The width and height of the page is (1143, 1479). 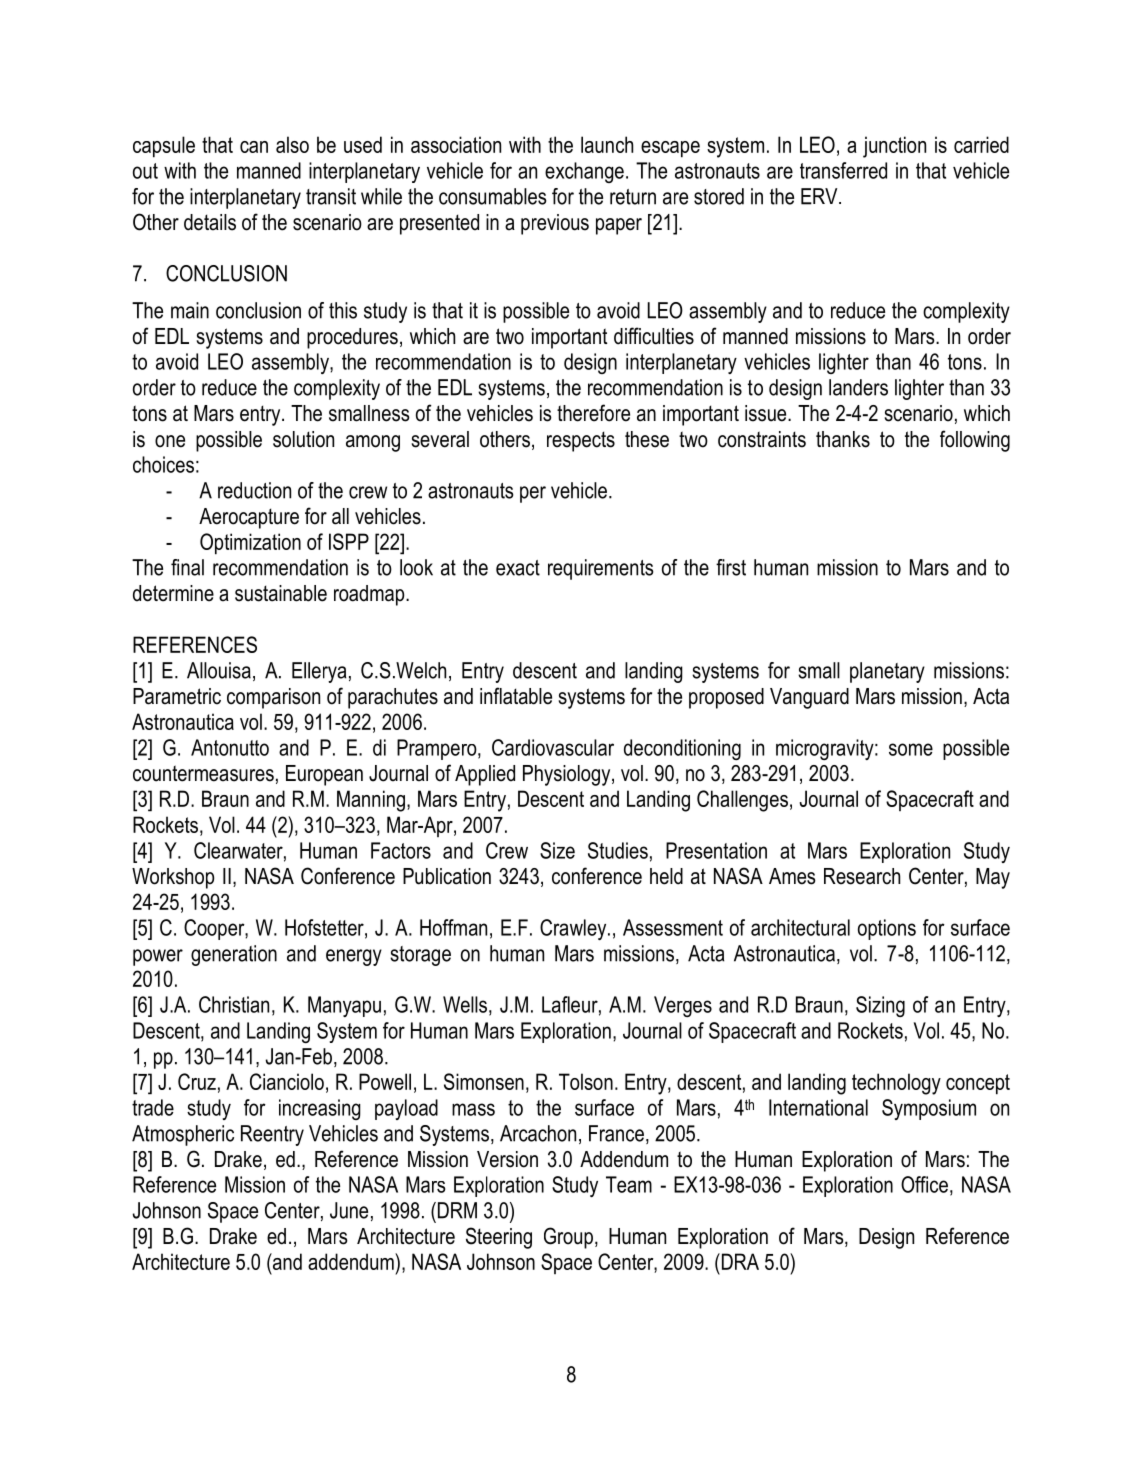 What do you see at coordinates (234, 1004) in the page?
I see `Christian` at bounding box center [234, 1004].
